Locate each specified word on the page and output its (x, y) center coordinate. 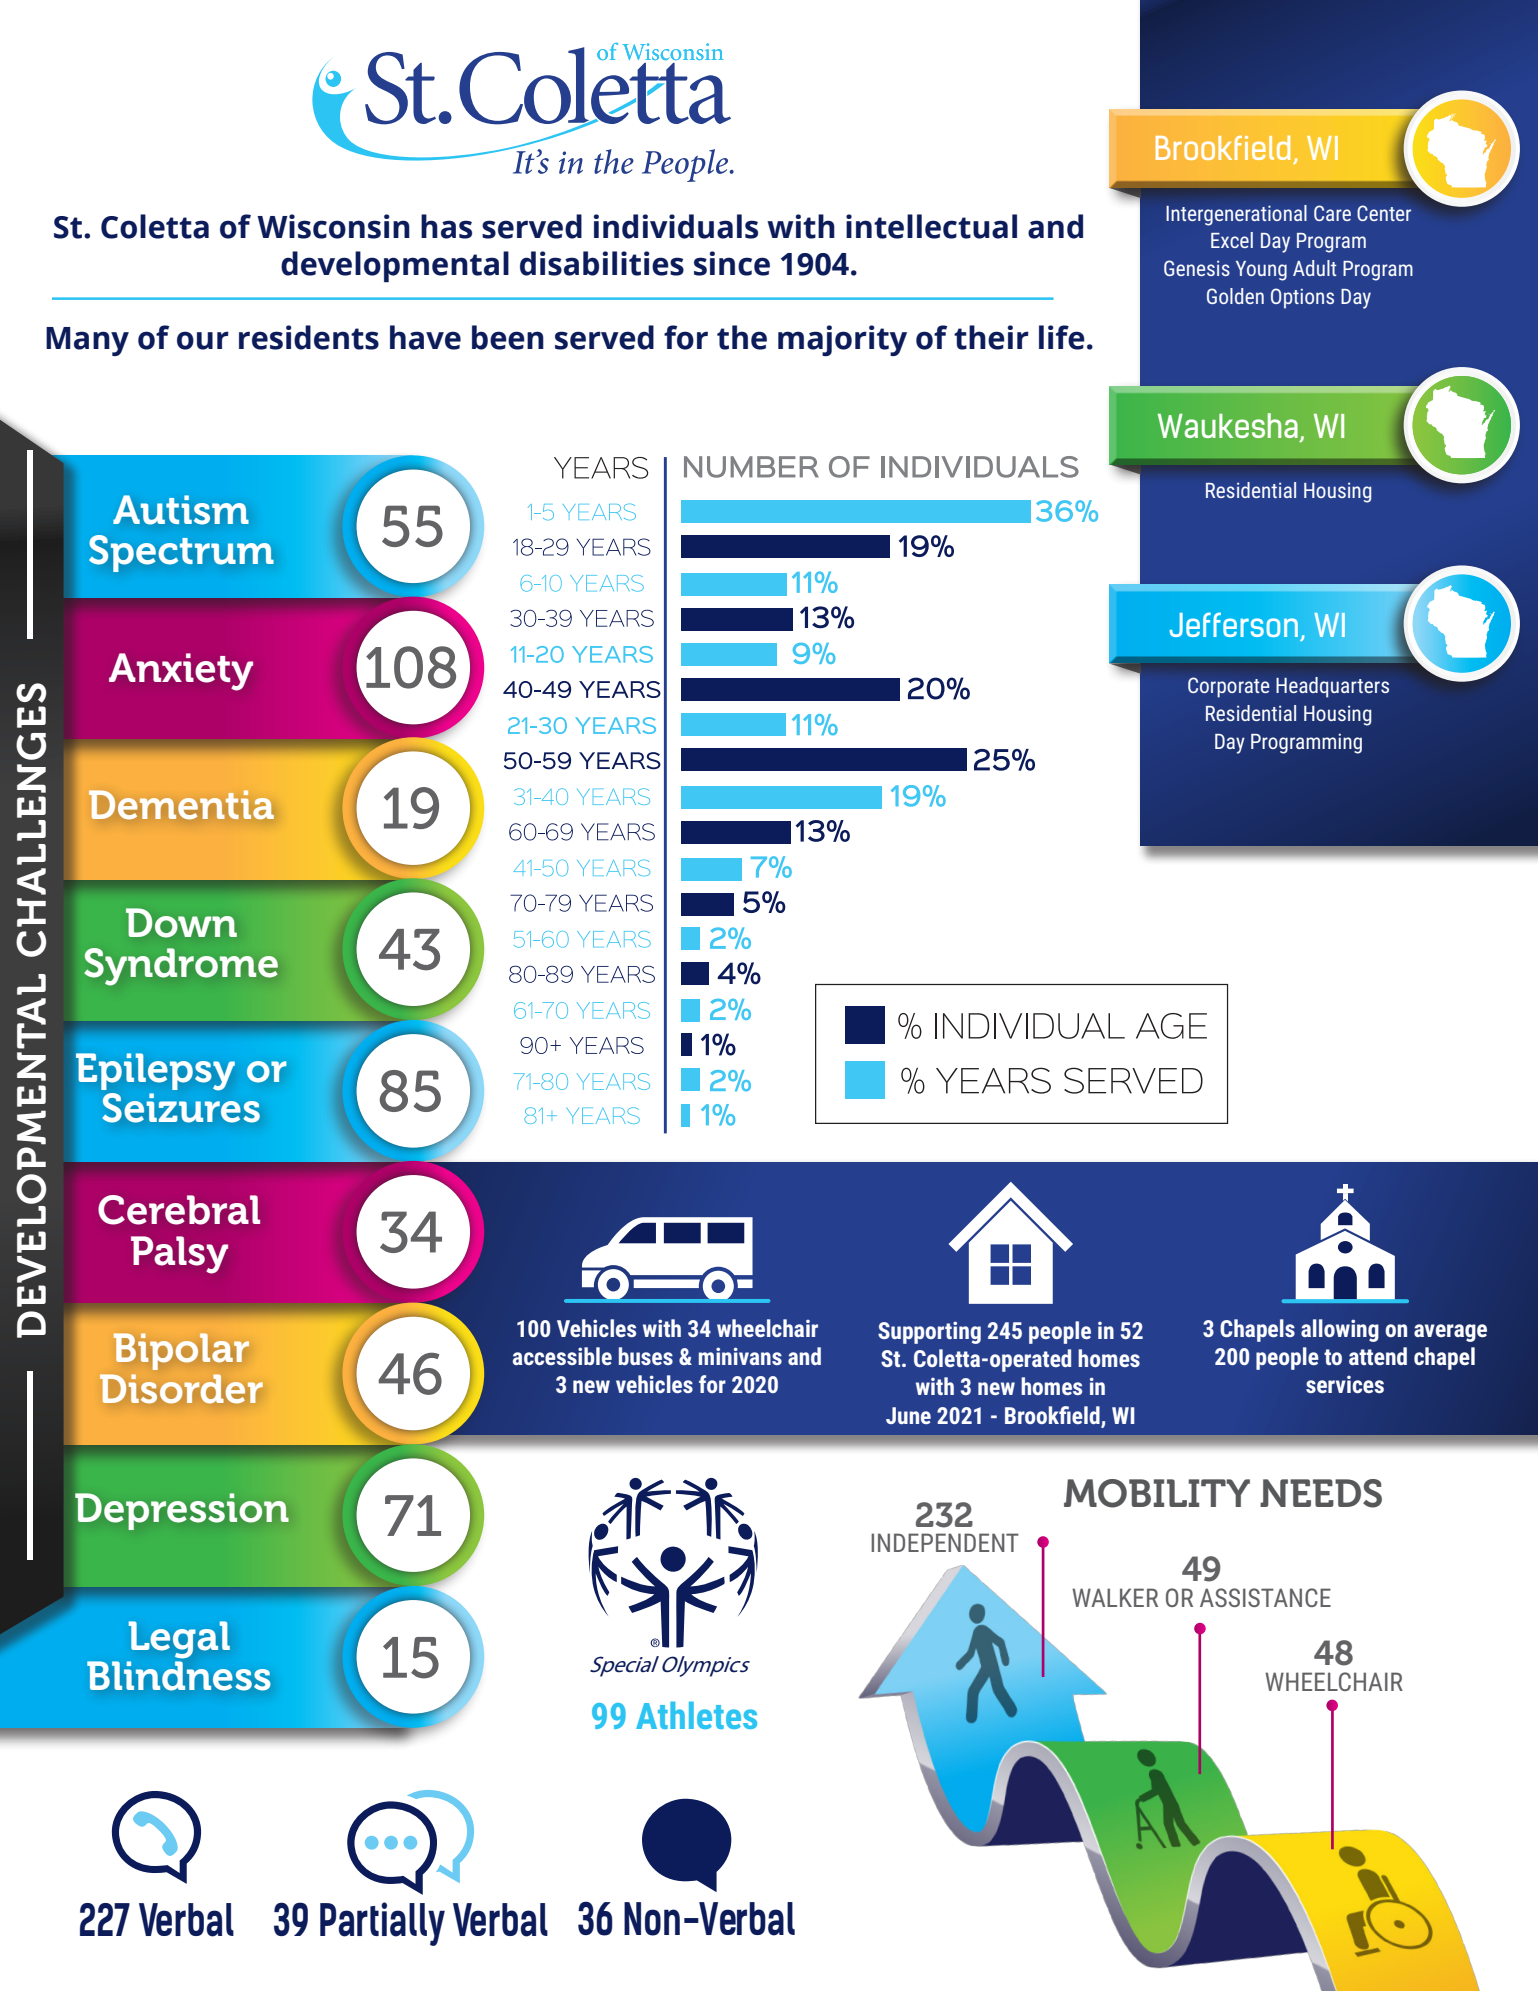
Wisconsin (333, 226)
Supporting (929, 1332)
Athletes (696, 1715)
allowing (1340, 1330)
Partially (382, 1924)
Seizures (181, 1106)
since (732, 263)
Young (1261, 271)
